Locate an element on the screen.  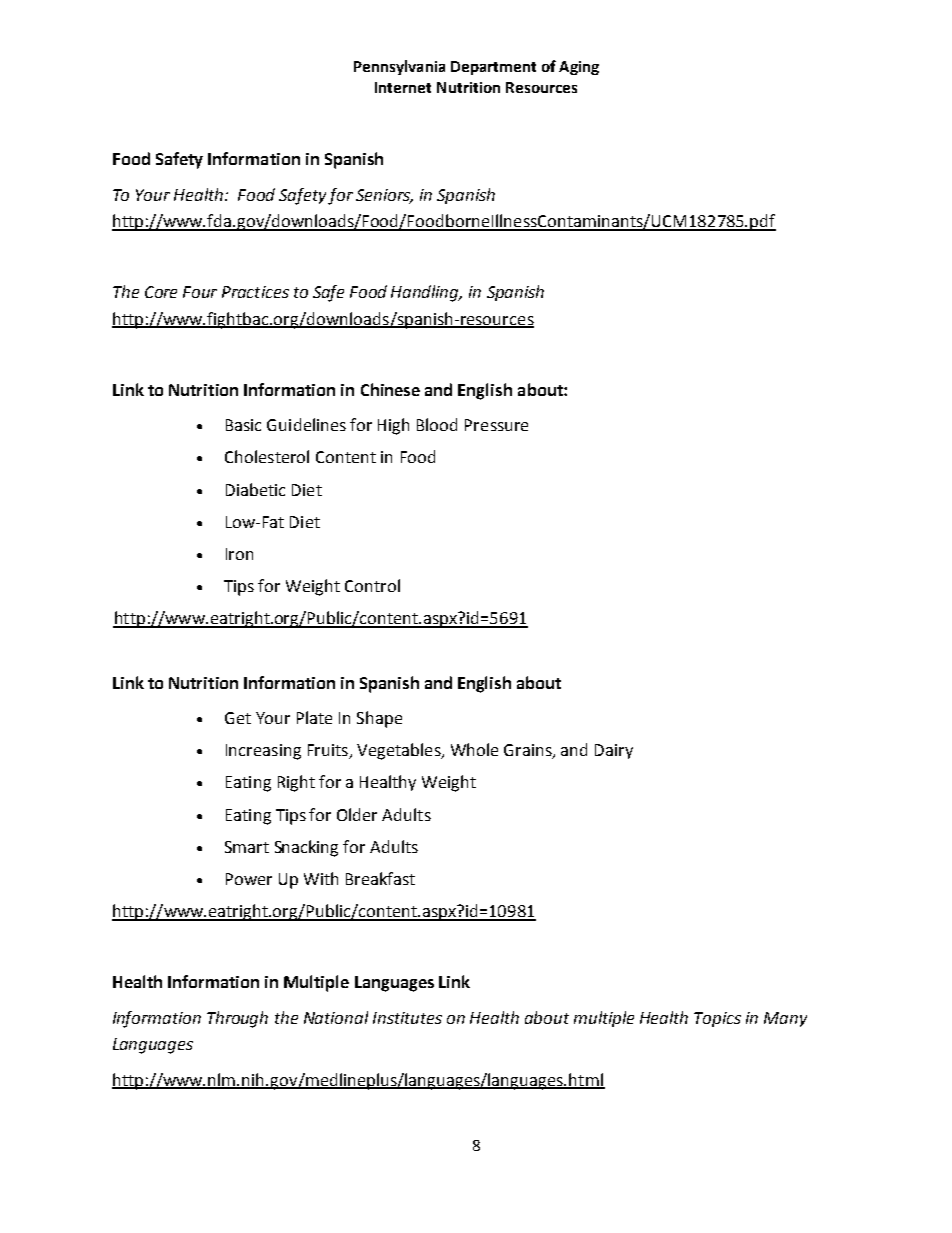
Topics is located at coordinates (717, 1019).
